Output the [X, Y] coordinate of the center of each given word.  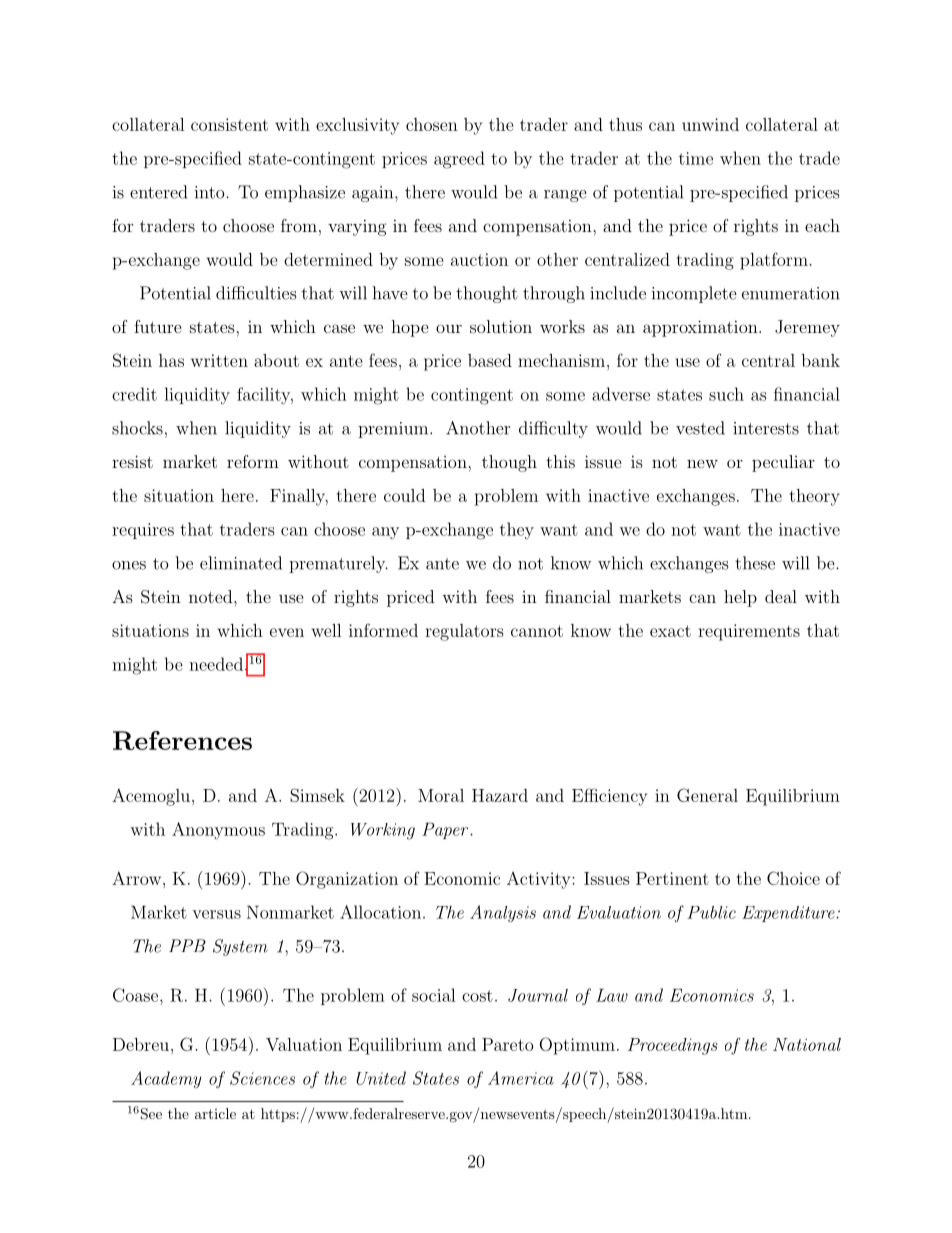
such [726, 394]
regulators [464, 632]
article [215, 1113]
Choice [793, 878]
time [696, 158]
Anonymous [218, 831]
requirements [749, 632]
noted [212, 596]
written [219, 360]
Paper [446, 830]
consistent [229, 124]
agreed [459, 160]
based [490, 360]
